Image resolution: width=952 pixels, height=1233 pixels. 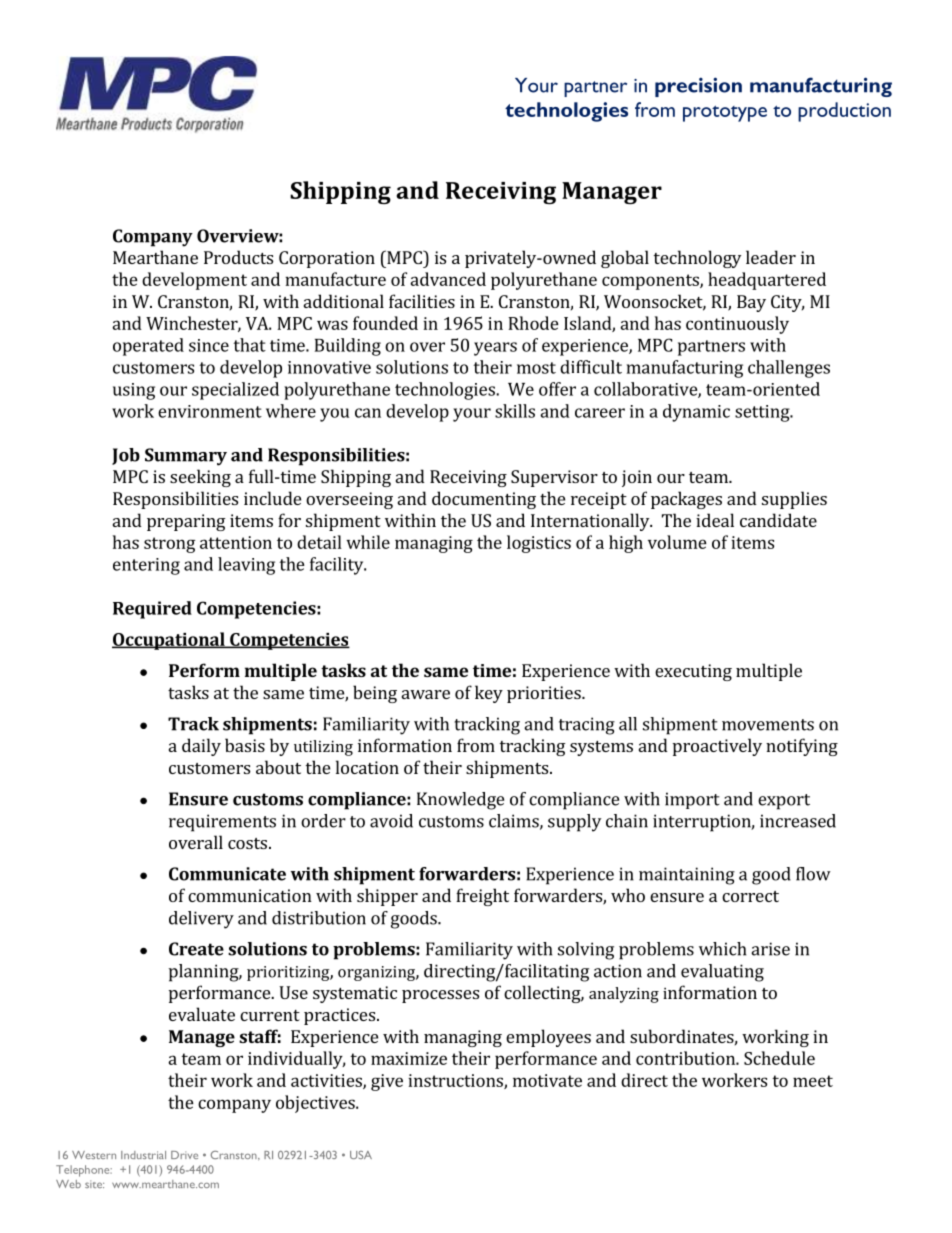 I want to click on advanced, so click(x=448, y=279).
